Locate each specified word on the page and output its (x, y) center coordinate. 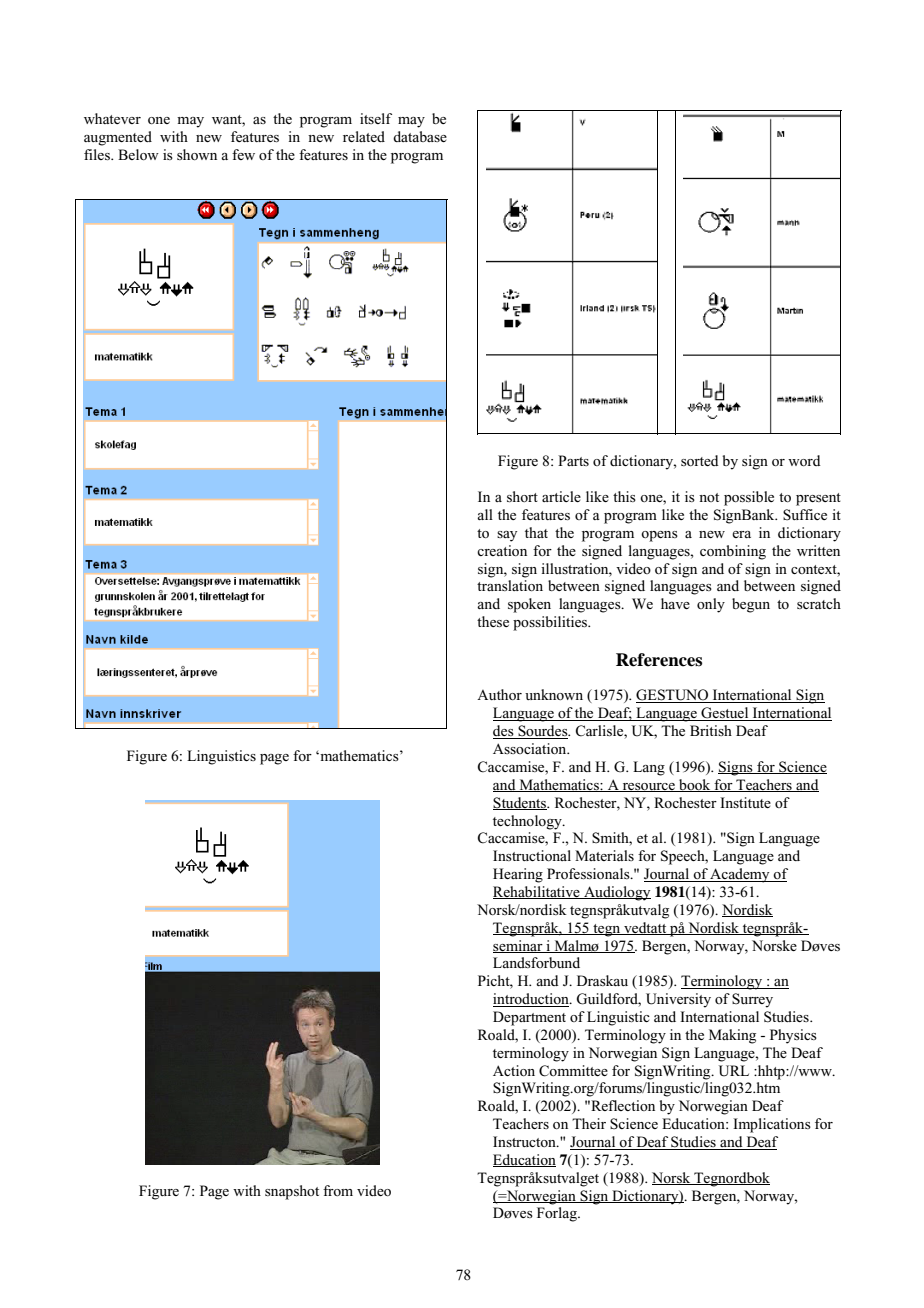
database (420, 136)
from (338, 1190)
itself (376, 118)
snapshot (292, 1192)
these (493, 621)
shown (197, 154)
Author (499, 694)
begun (751, 605)
